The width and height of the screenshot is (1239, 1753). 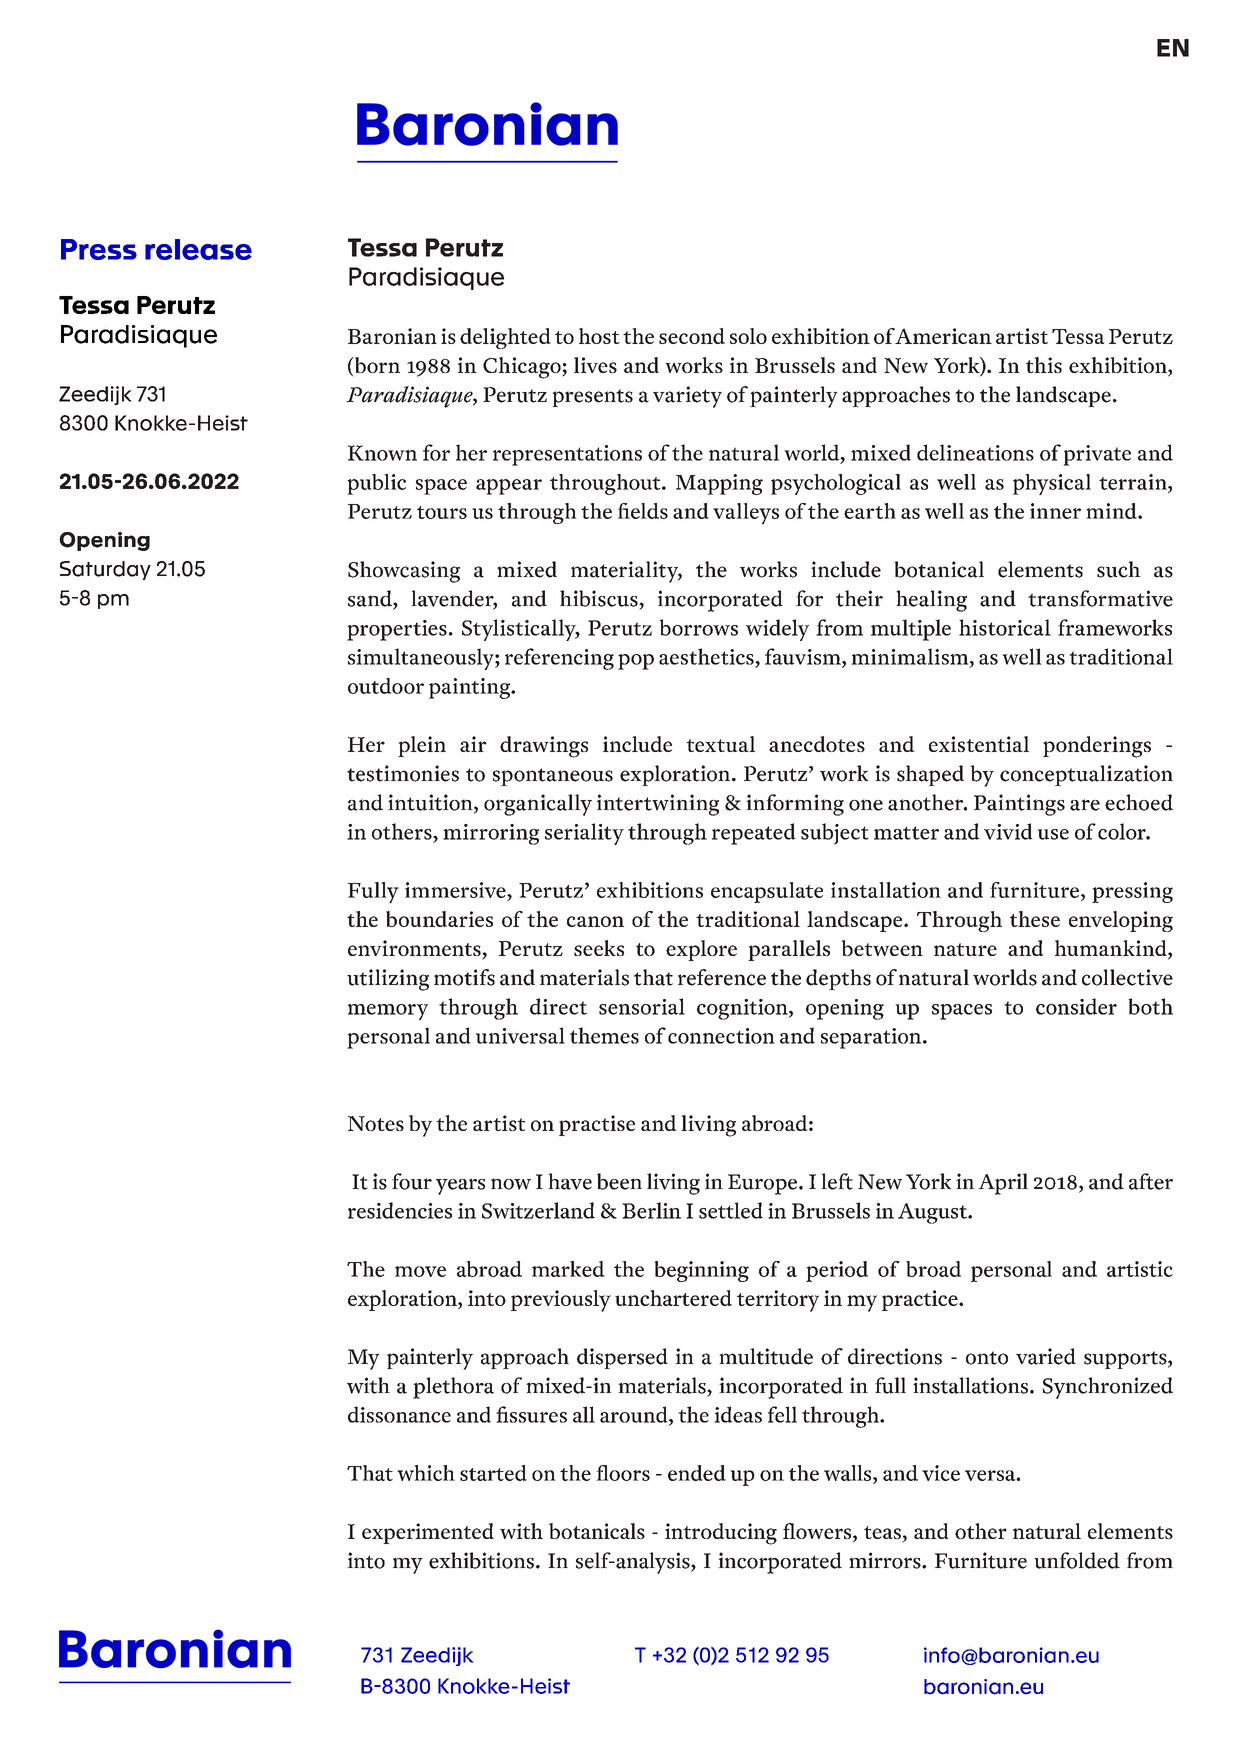 What do you see at coordinates (599, 336) in the screenshot?
I see `host` at bounding box center [599, 336].
